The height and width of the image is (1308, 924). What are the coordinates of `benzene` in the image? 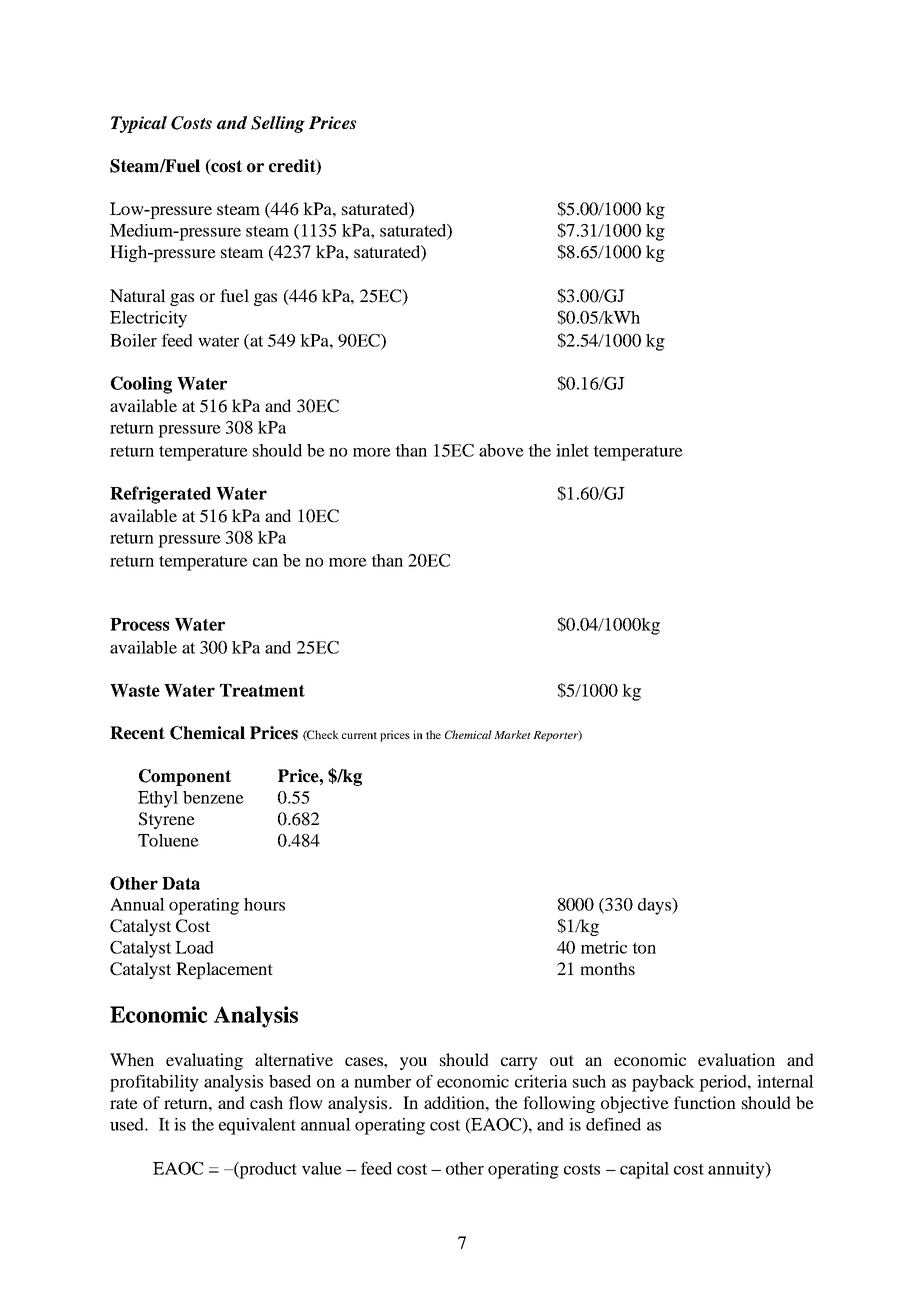 It's located at (213, 797).
